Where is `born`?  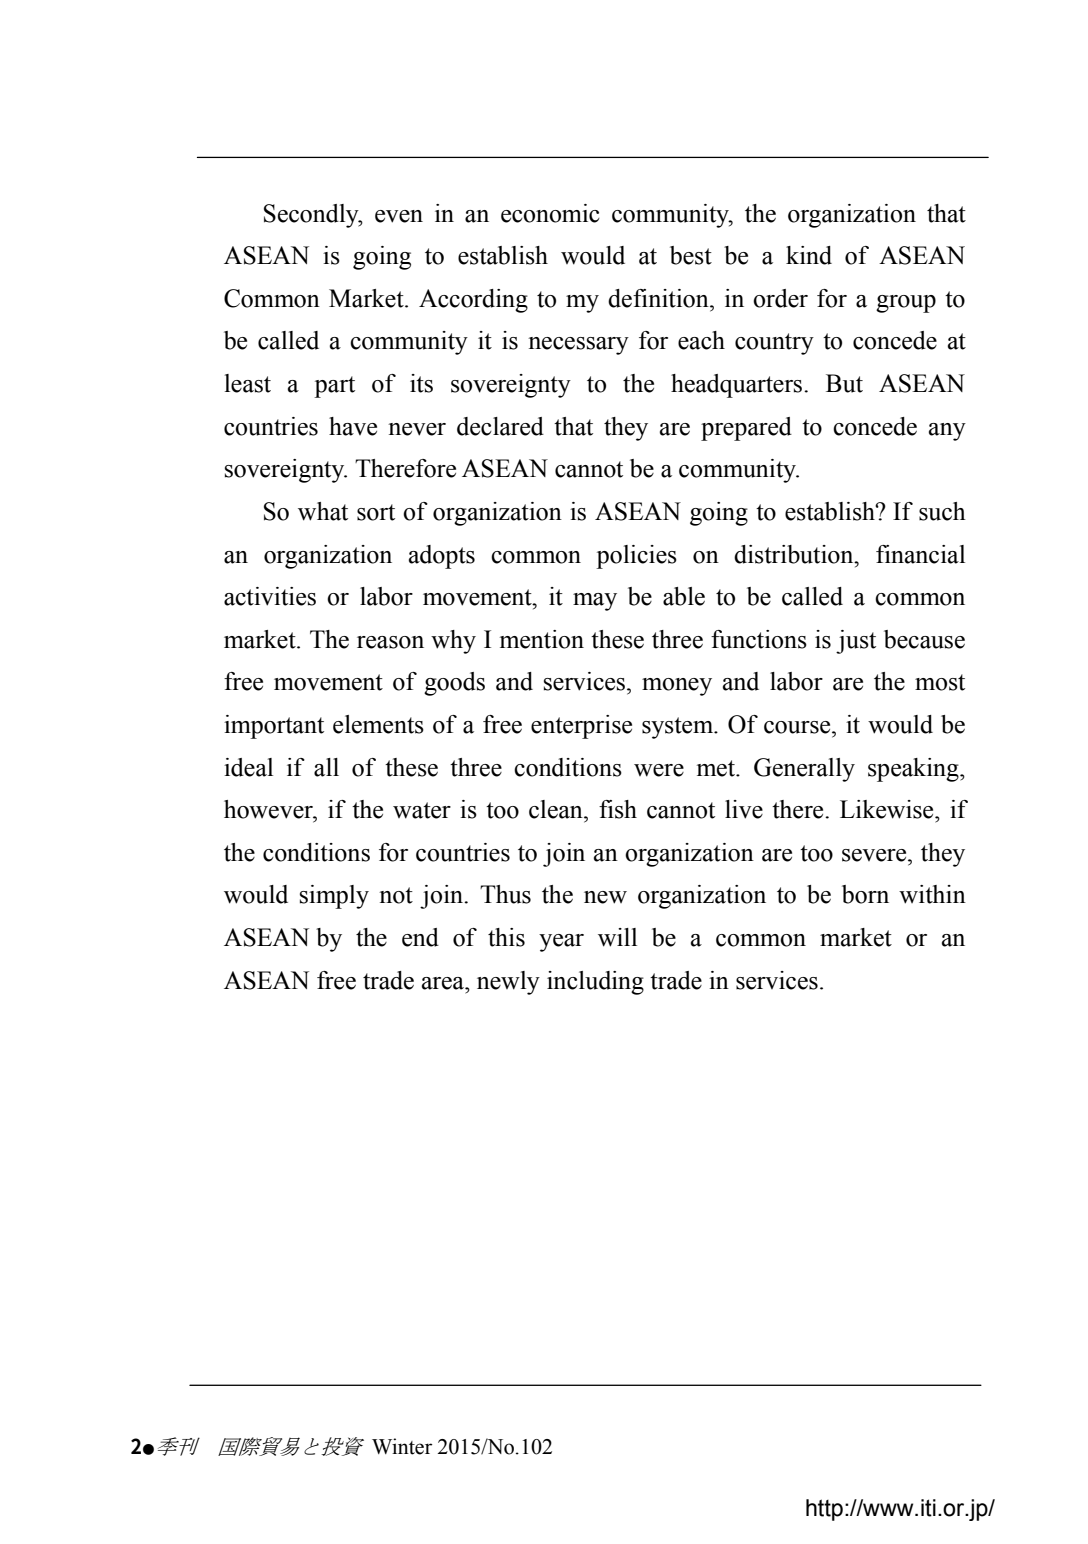 born is located at coordinates (865, 894).
